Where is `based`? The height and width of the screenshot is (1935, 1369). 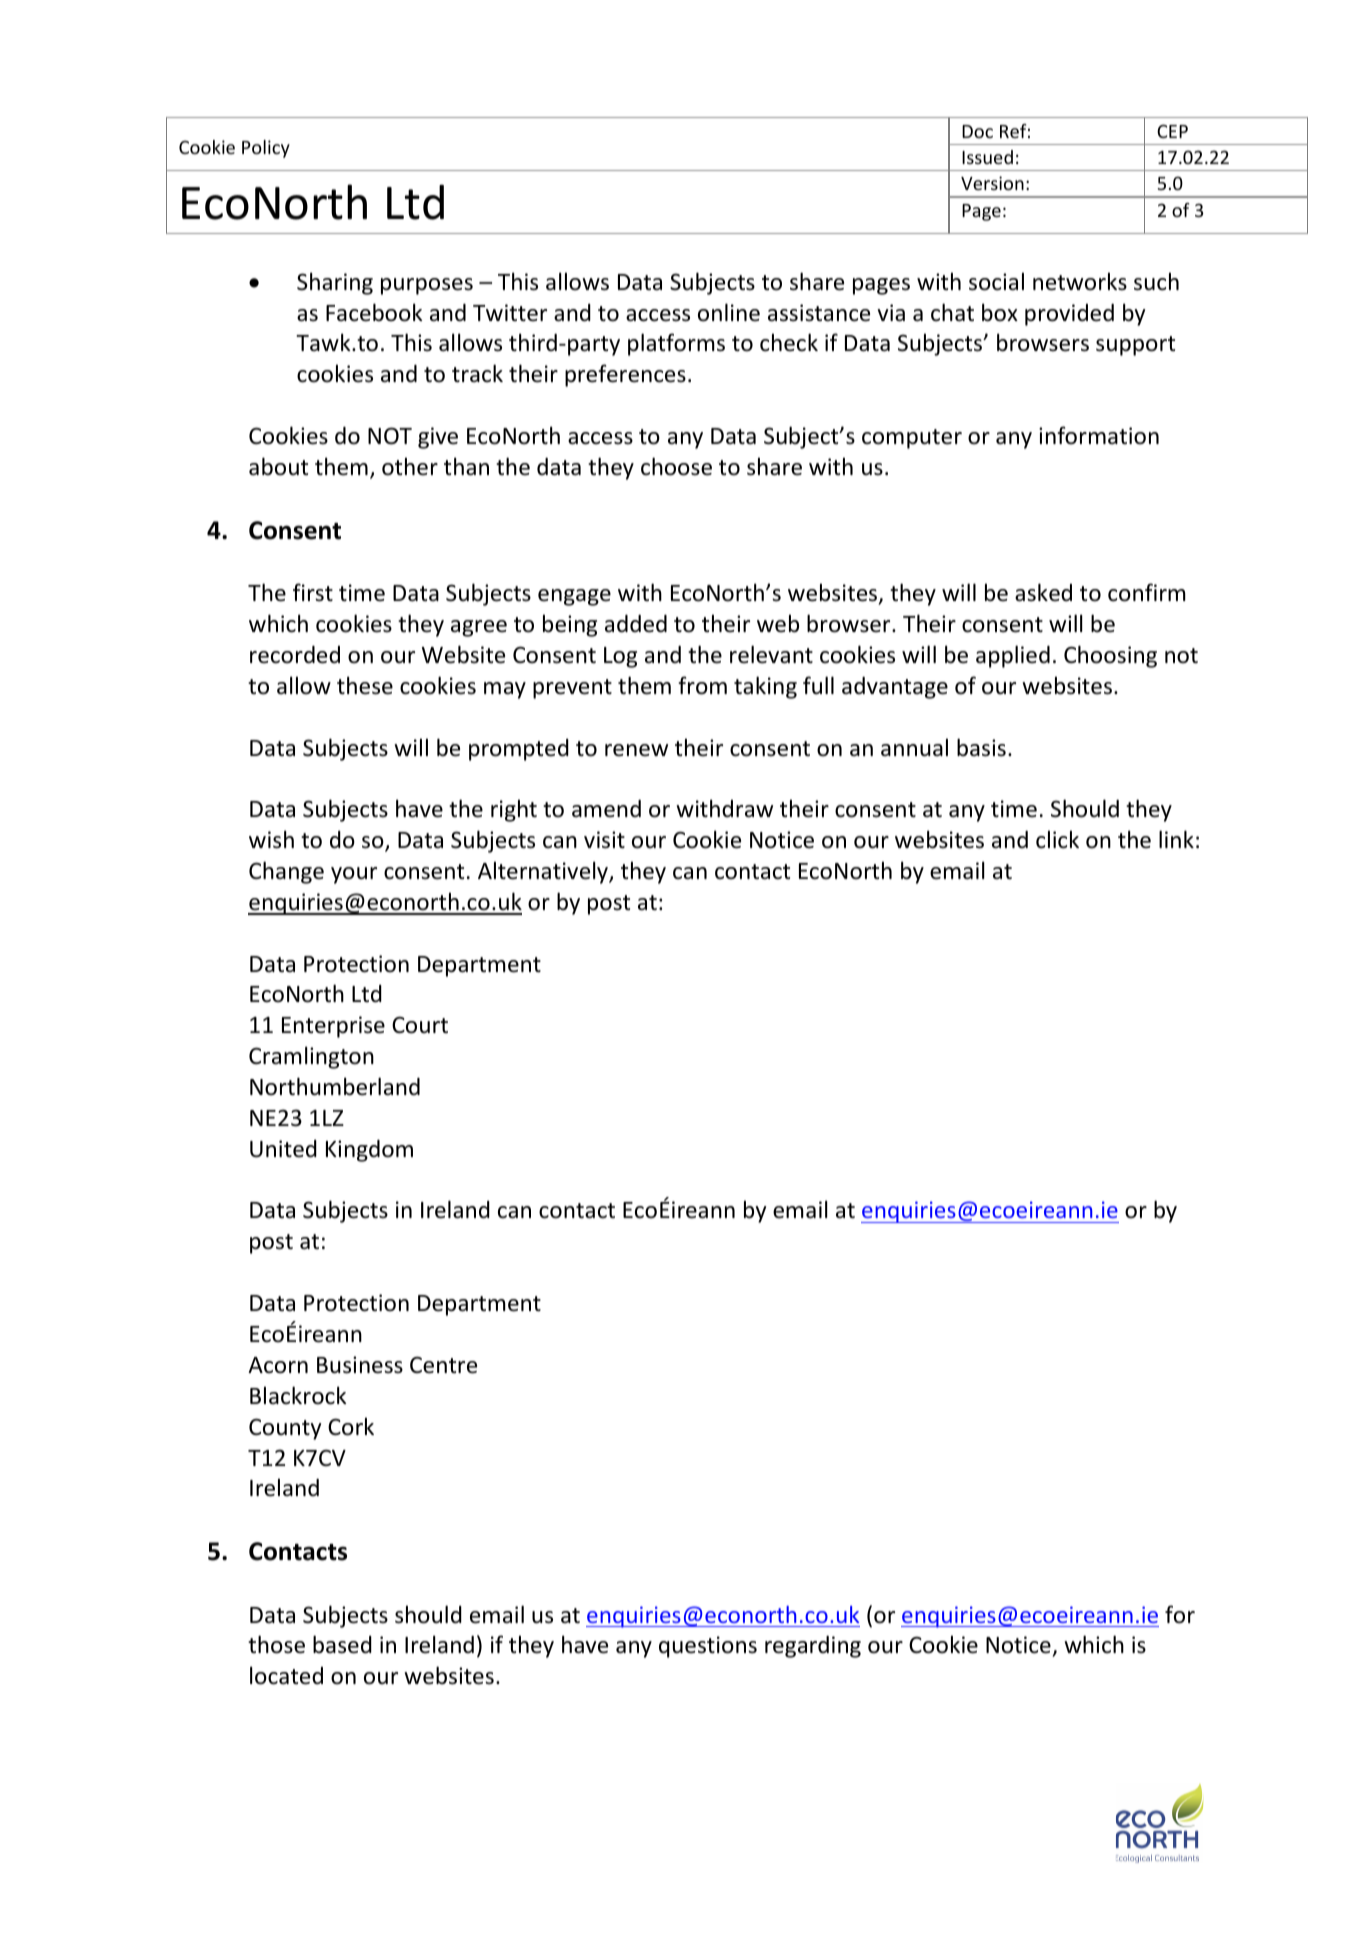
based is located at coordinates (342, 1644).
